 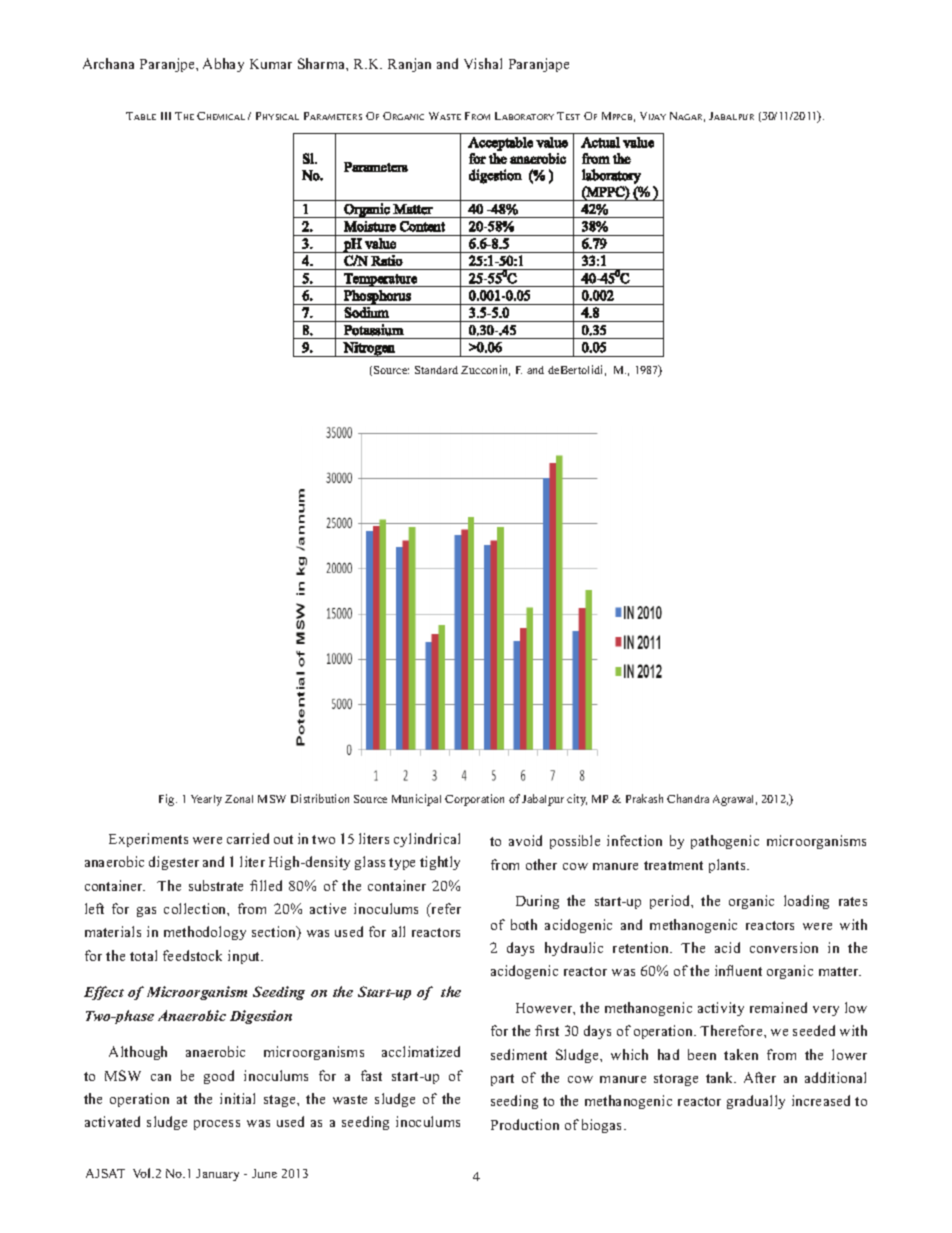 What do you see at coordinates (688, 798) in the screenshot?
I see `Chandra` at bounding box center [688, 798].
